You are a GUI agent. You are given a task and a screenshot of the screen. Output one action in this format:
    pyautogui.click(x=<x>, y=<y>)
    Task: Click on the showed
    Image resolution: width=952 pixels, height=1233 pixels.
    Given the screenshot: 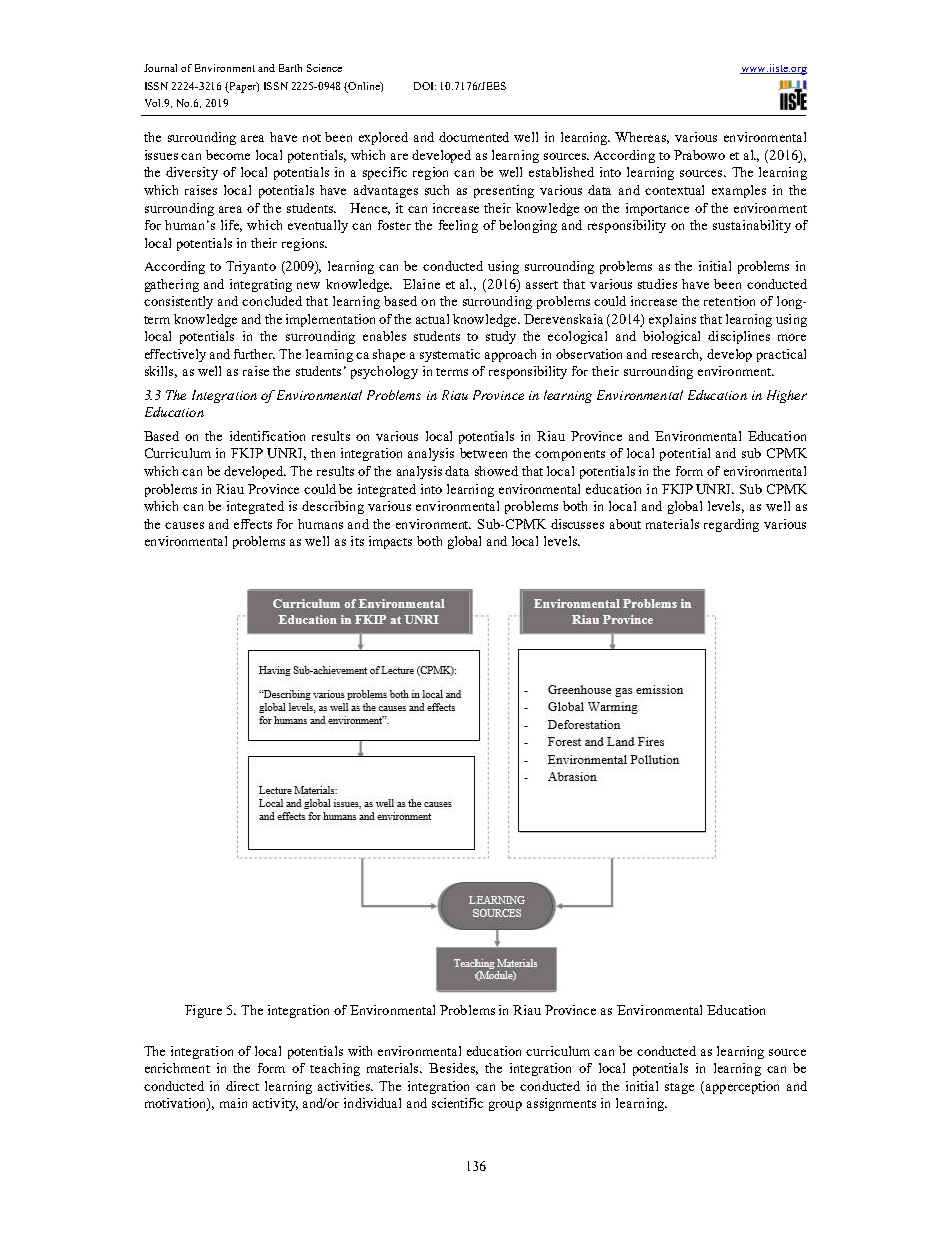 What is the action you would take?
    pyautogui.click(x=496, y=471)
